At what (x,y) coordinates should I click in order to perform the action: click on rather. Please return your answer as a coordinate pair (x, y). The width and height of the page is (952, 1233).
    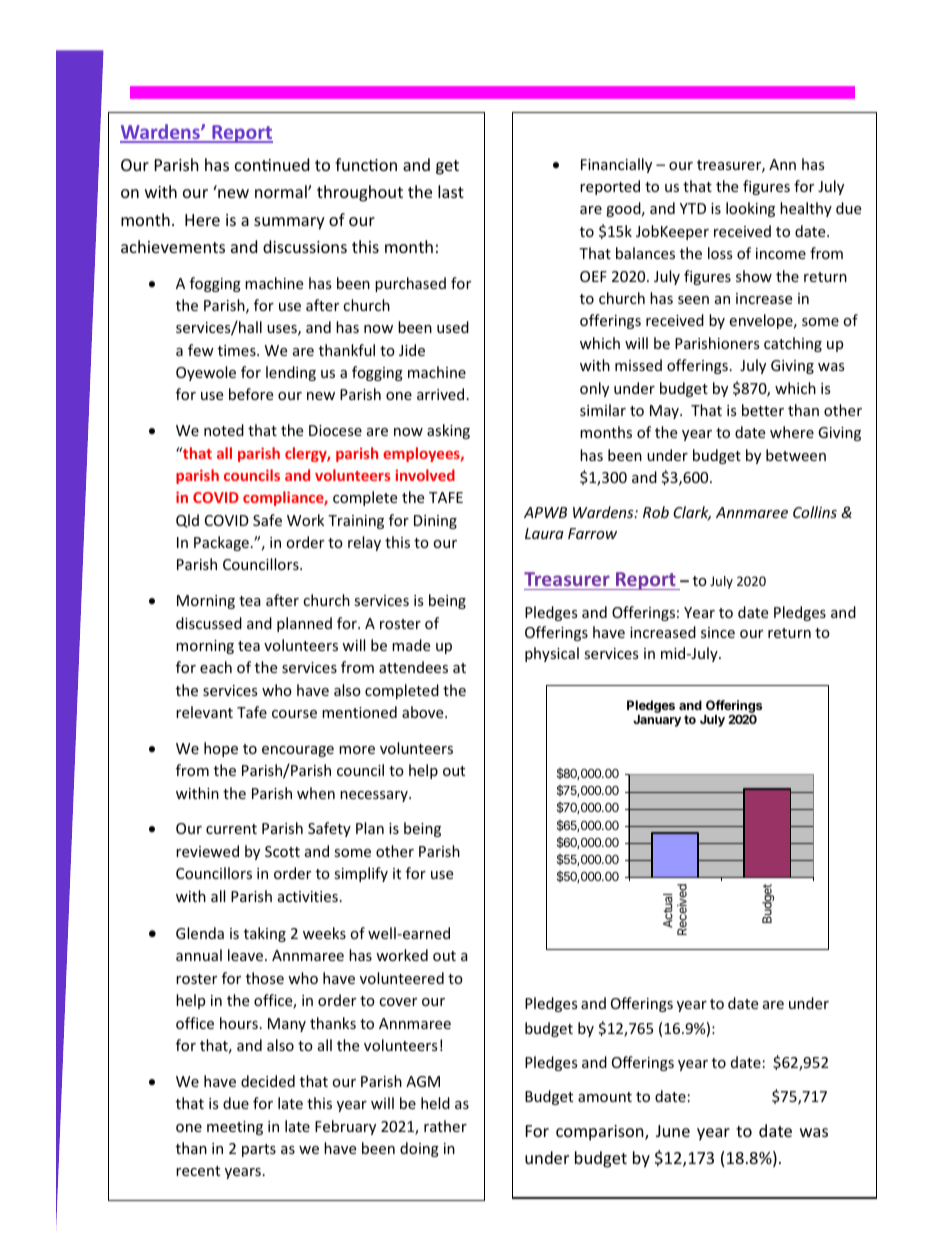
    Looking at the image, I should click on (445, 1126).
